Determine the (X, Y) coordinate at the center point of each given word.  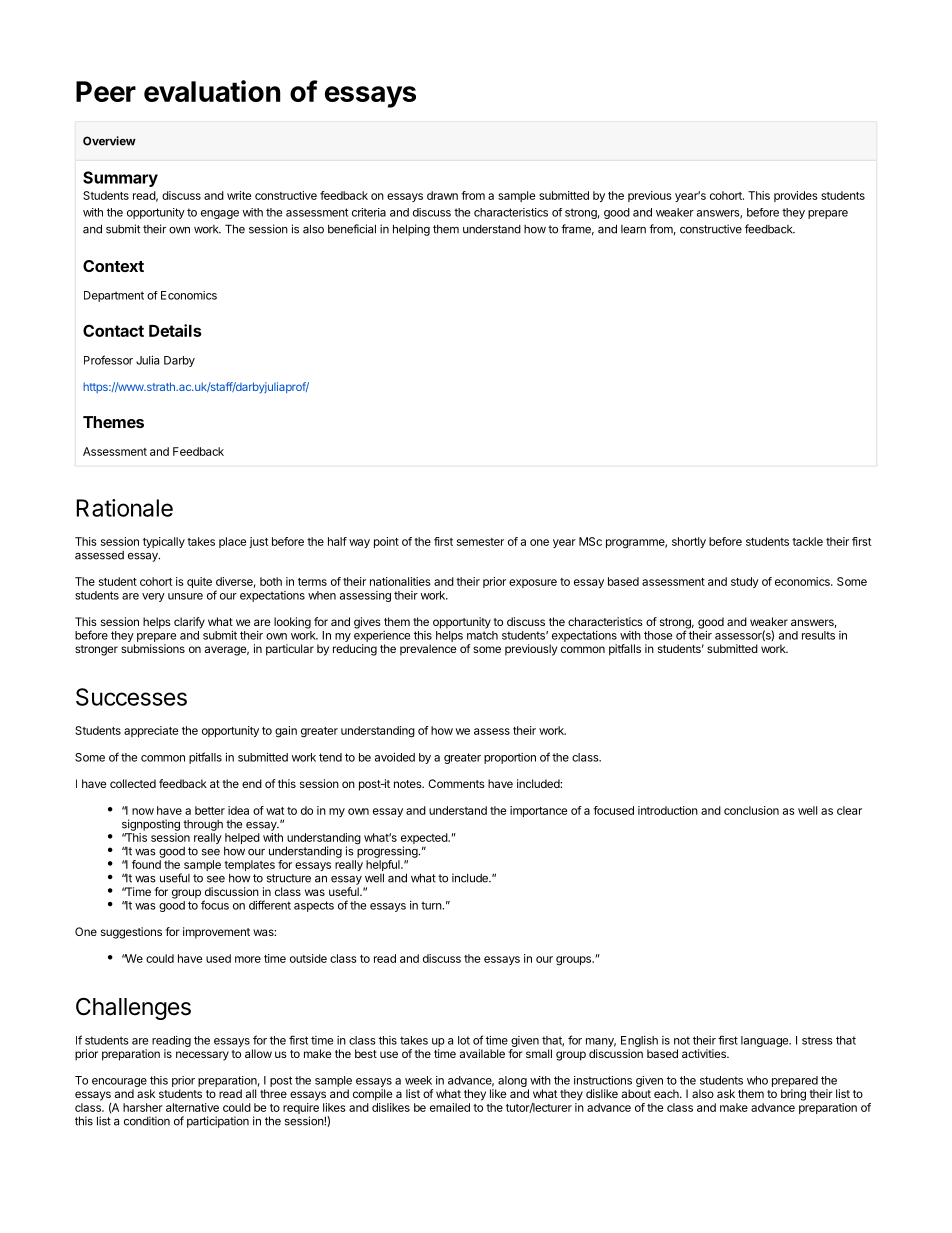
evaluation (212, 91)
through (203, 825)
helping (411, 230)
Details (175, 330)
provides (795, 196)
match (482, 635)
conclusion (751, 810)
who (757, 1080)
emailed (450, 1107)
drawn (442, 195)
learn (633, 229)
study (745, 582)
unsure (185, 596)
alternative (192, 1107)
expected (425, 840)
